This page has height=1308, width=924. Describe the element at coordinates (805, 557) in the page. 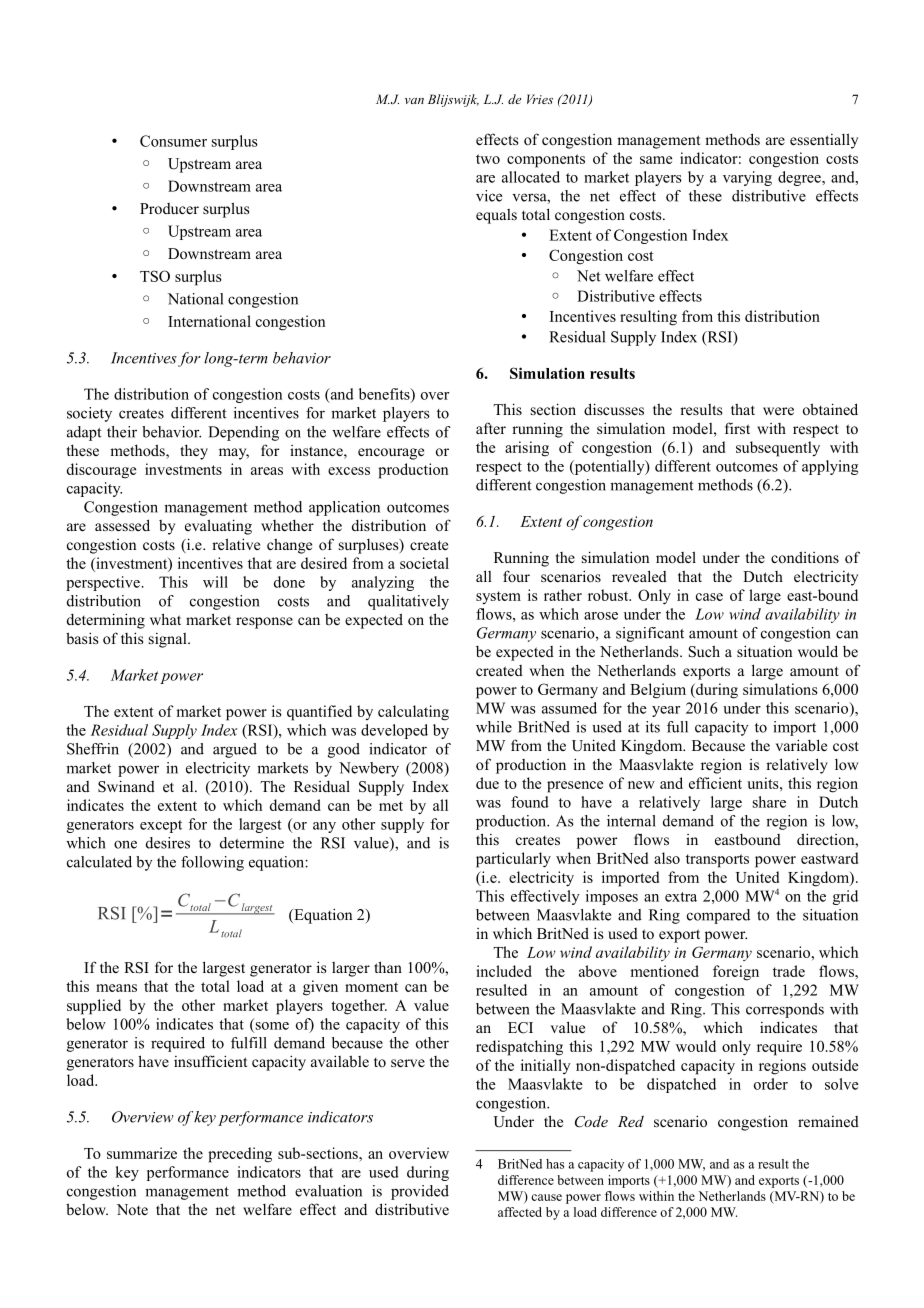

I see `conditions` at that location.
